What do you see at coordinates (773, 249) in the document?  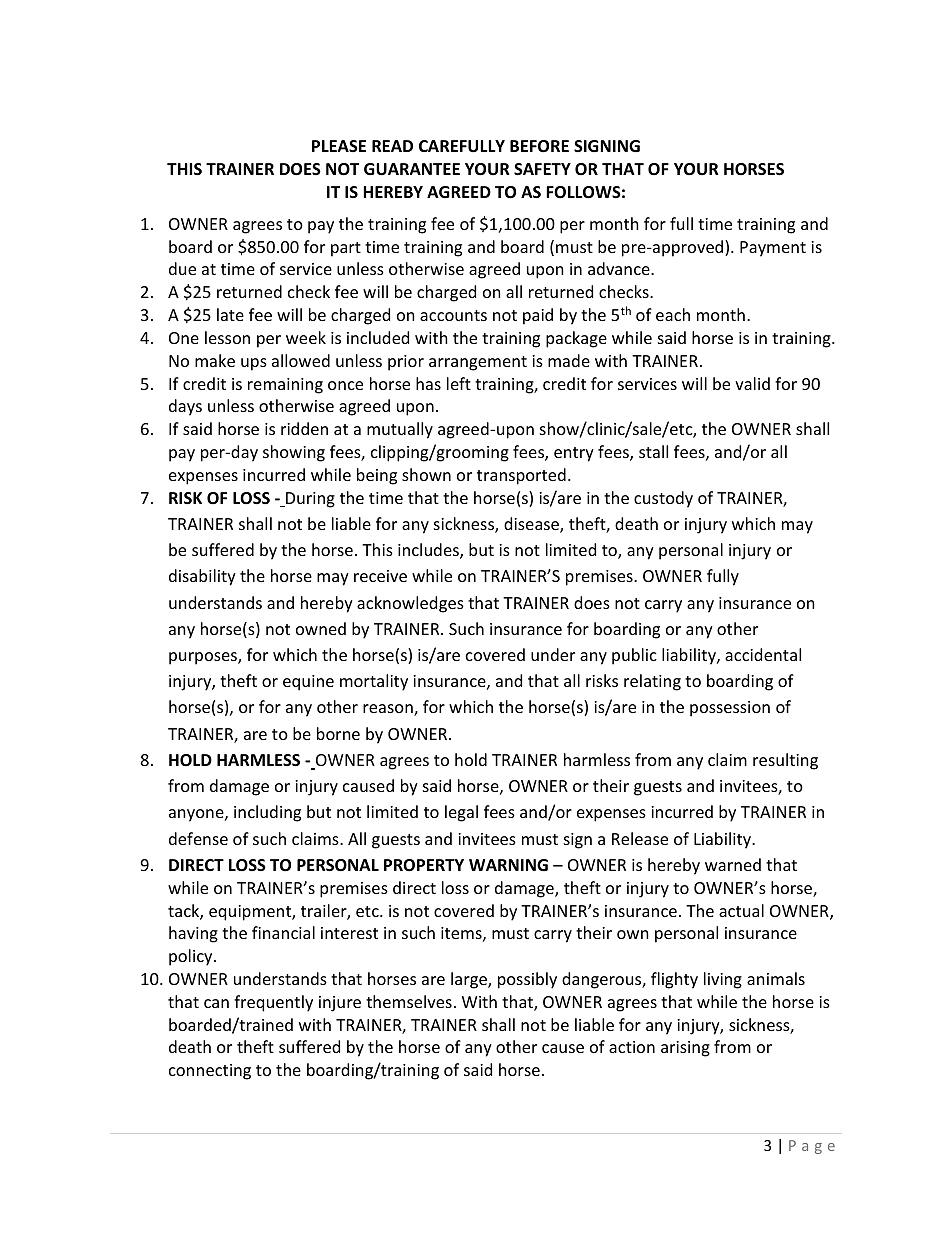 I see `Payment` at bounding box center [773, 249].
